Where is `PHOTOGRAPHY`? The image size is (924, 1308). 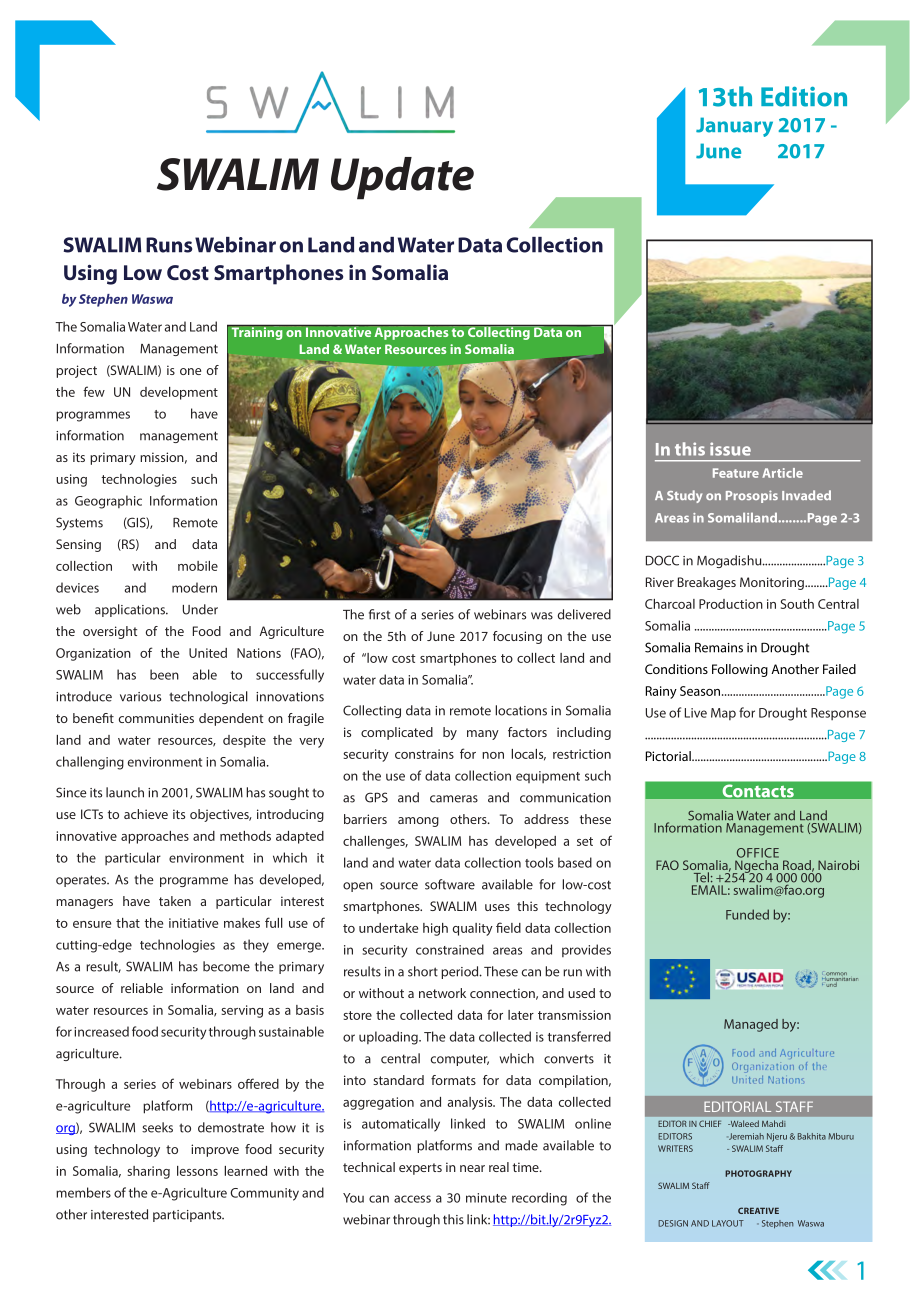 PHOTOGRAPHY is located at coordinates (758, 1173).
